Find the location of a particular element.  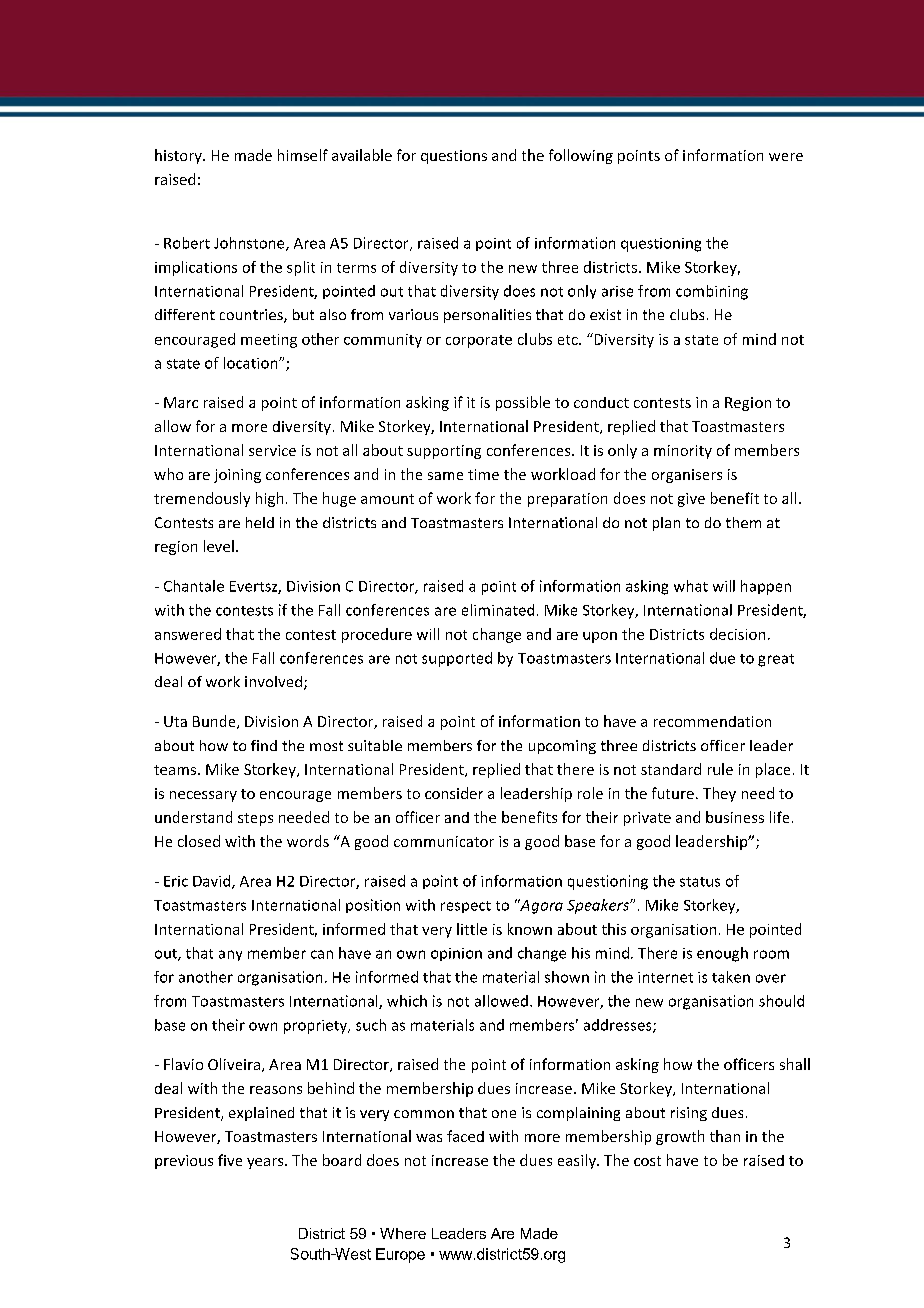

minority is located at coordinates (683, 452).
